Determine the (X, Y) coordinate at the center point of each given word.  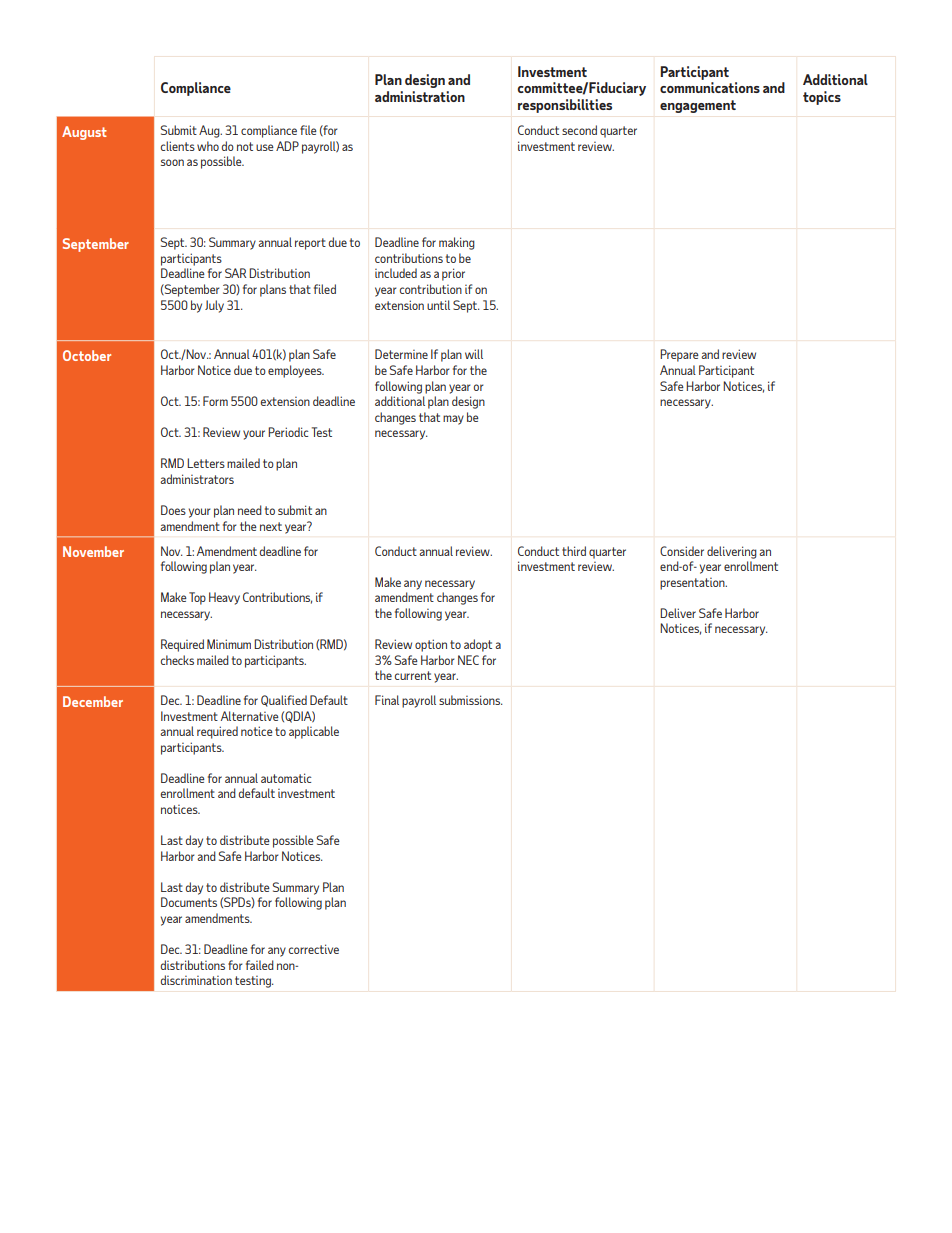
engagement (698, 106)
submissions (470, 700)
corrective (314, 949)
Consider (682, 551)
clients (178, 146)
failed (260, 965)
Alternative (250, 716)
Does (173, 510)
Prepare (679, 355)
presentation (693, 584)
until (438, 305)
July (214, 306)
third (574, 551)
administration (420, 96)
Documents (189, 902)
